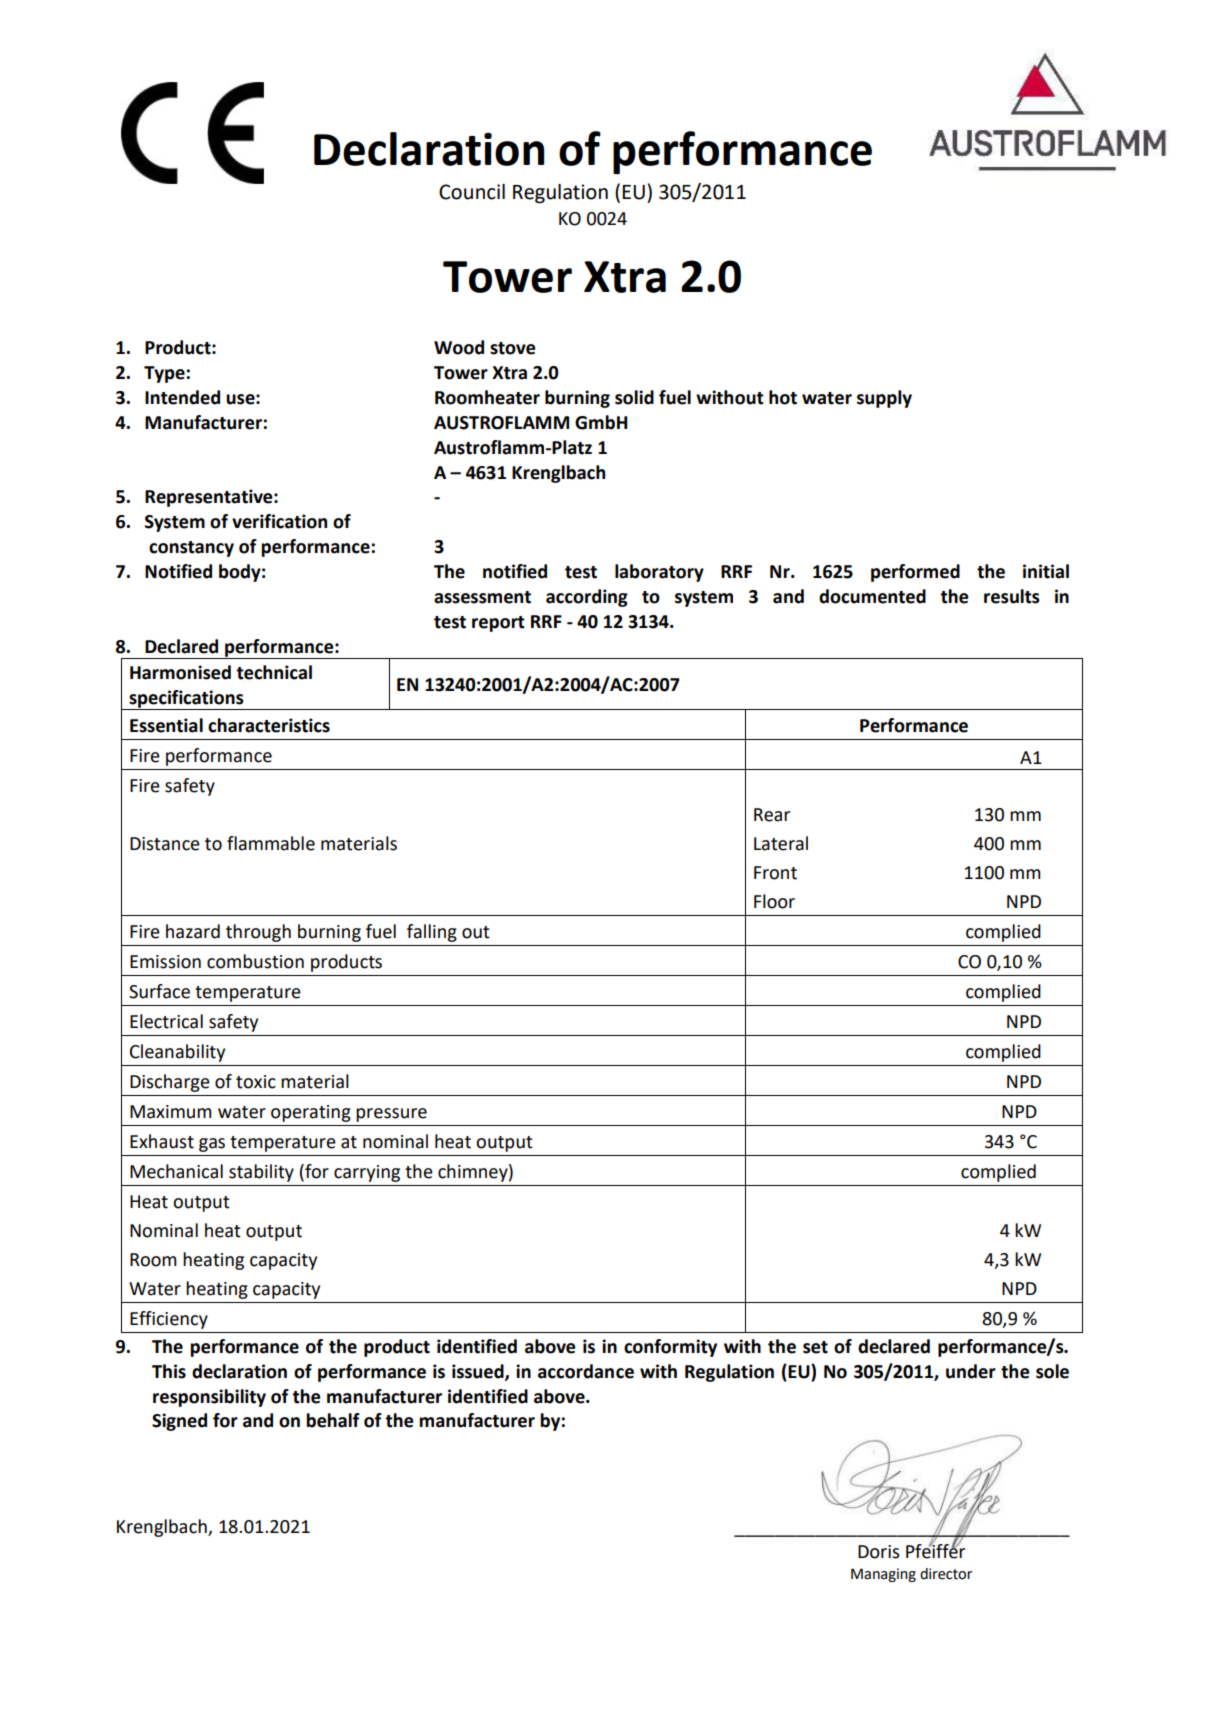 The height and width of the screenshot is (1718, 1215). I want to click on supply, so click(884, 399).
